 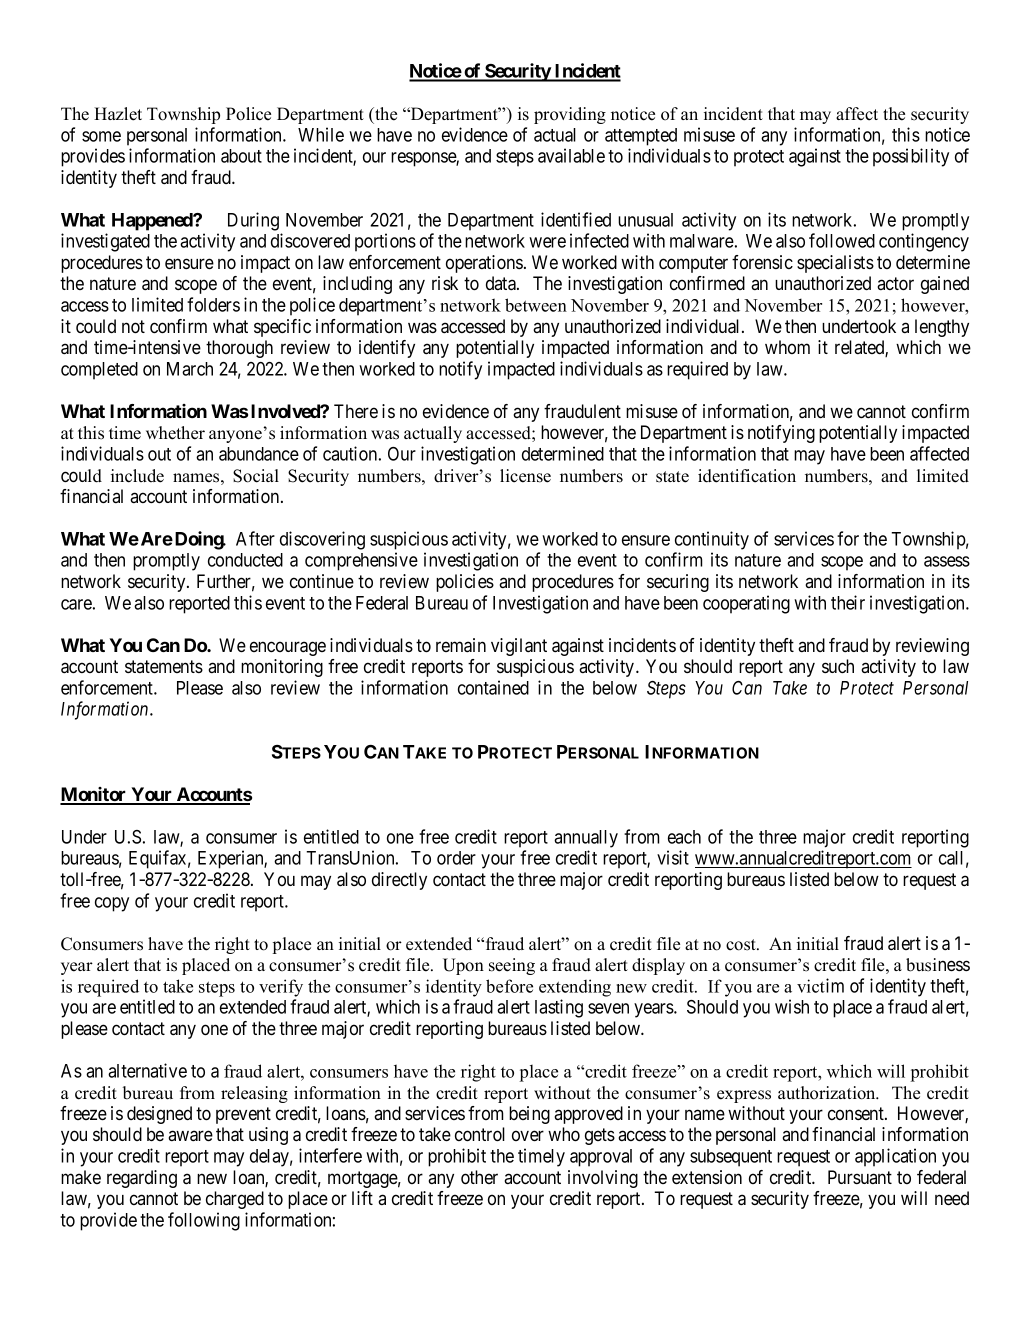 What do you see at coordinates (571, 155) in the image?
I see `available` at bounding box center [571, 155].
